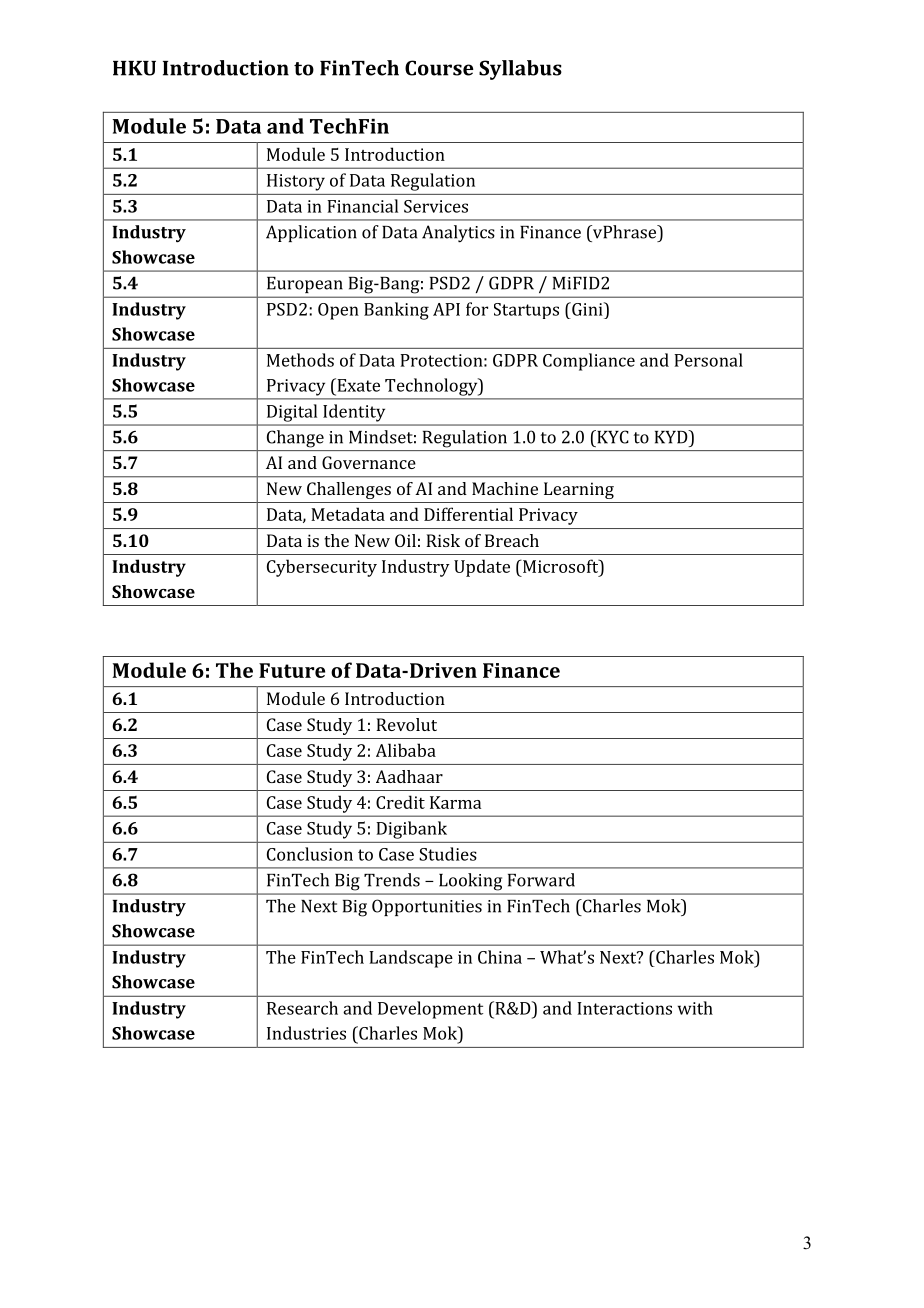 This document has height=1308, width=924. Describe the element at coordinates (354, 413) in the document. I see `Identity` at that location.
